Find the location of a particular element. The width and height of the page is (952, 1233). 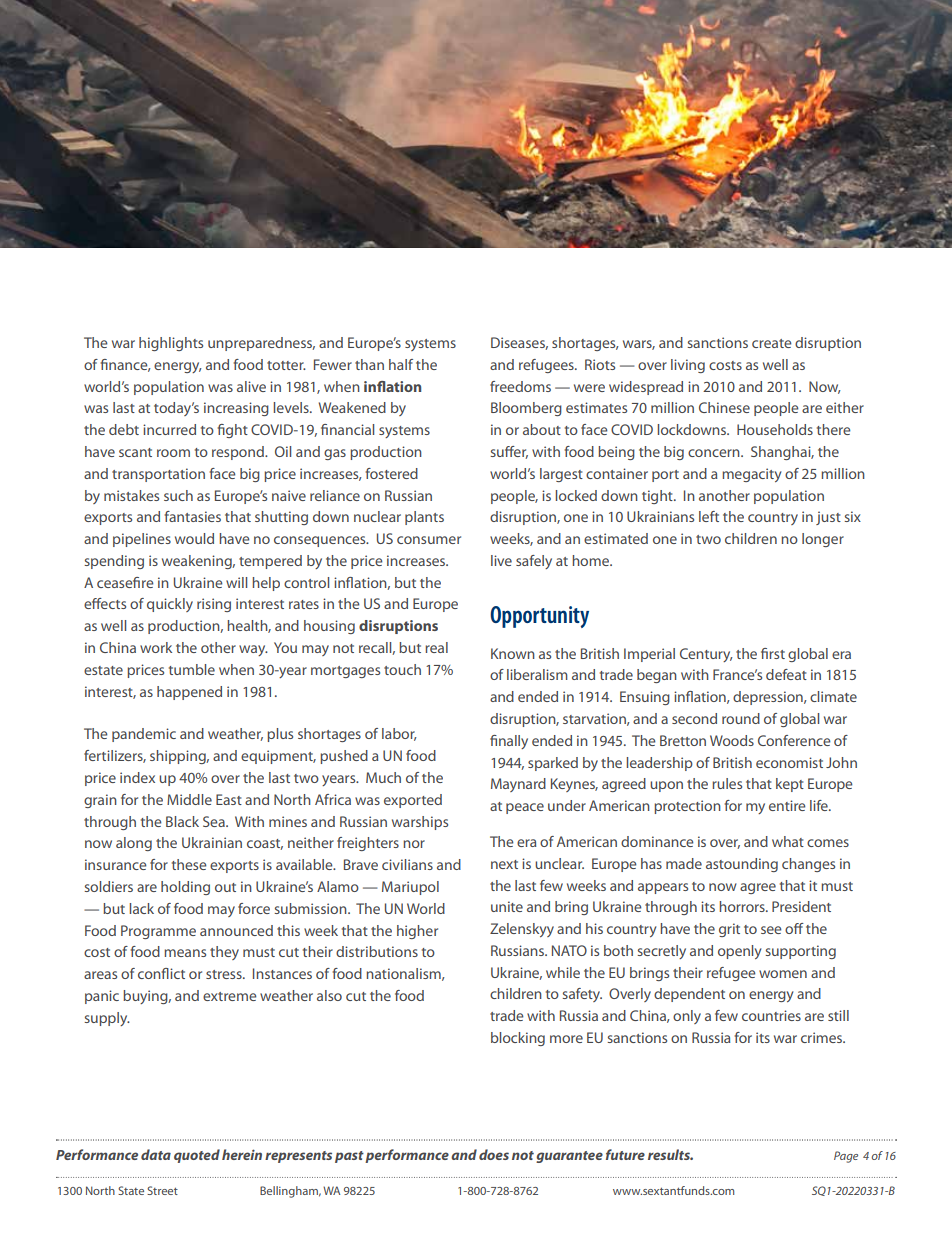

longer is located at coordinates (823, 540).
